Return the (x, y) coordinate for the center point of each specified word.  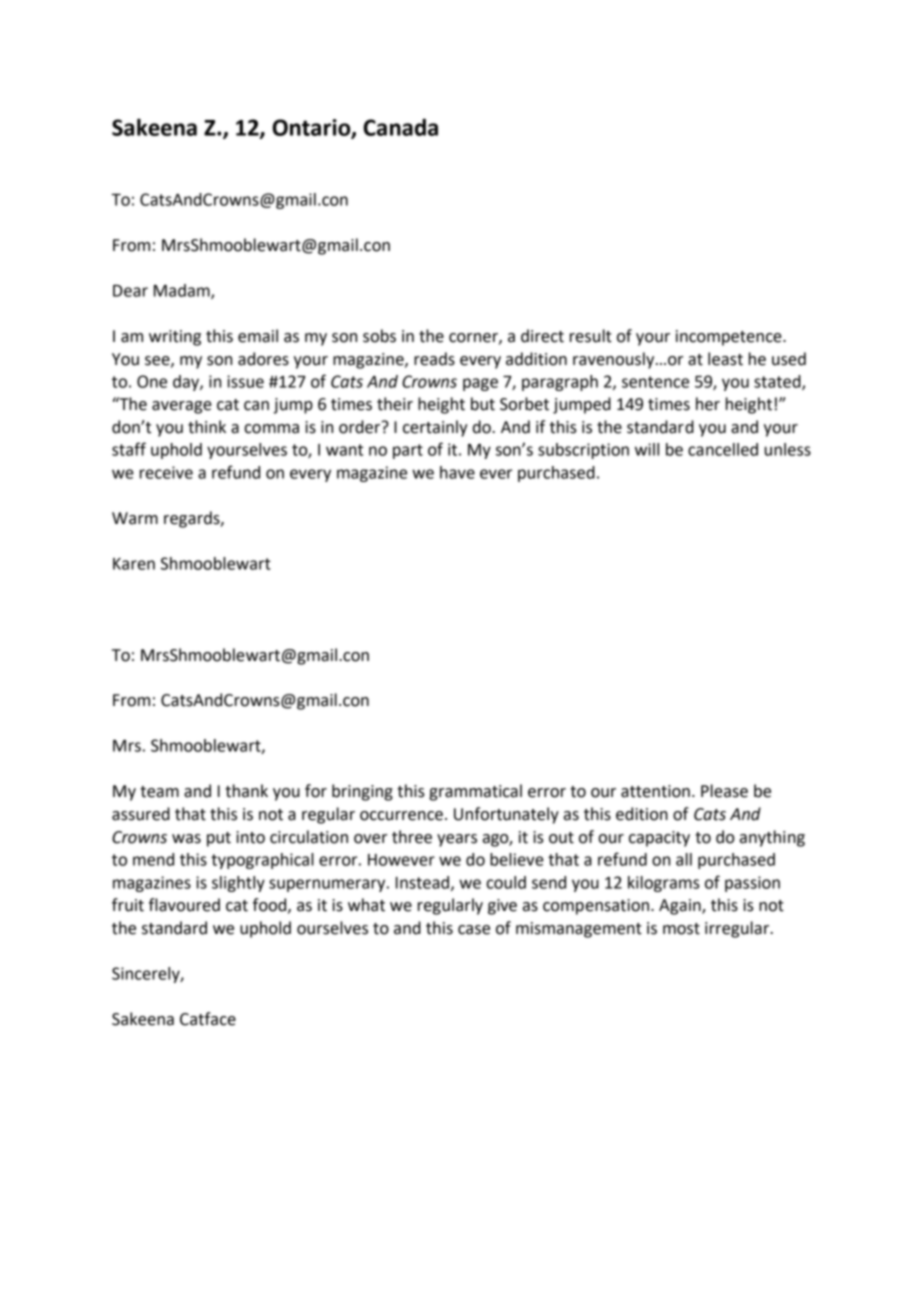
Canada (400, 127)
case (474, 930)
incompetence (730, 338)
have (457, 472)
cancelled (723, 449)
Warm (135, 518)
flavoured (184, 905)
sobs (379, 336)
